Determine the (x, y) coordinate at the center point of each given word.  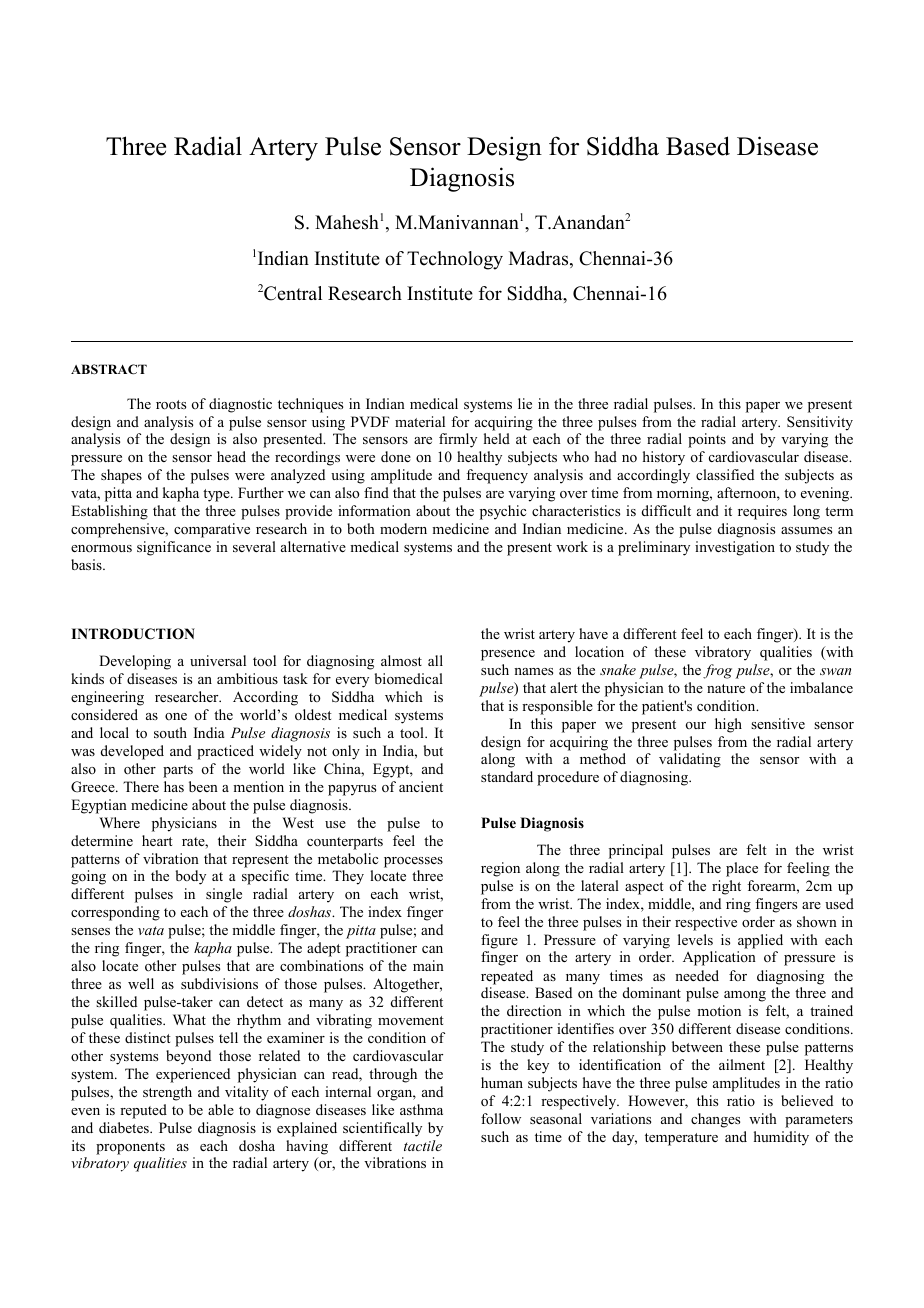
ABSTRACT (109, 369)
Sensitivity (820, 423)
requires (762, 512)
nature (726, 688)
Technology (455, 260)
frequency (497, 476)
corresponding (115, 913)
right (726, 887)
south (170, 732)
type (217, 495)
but (433, 750)
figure (499, 941)
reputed (143, 1111)
